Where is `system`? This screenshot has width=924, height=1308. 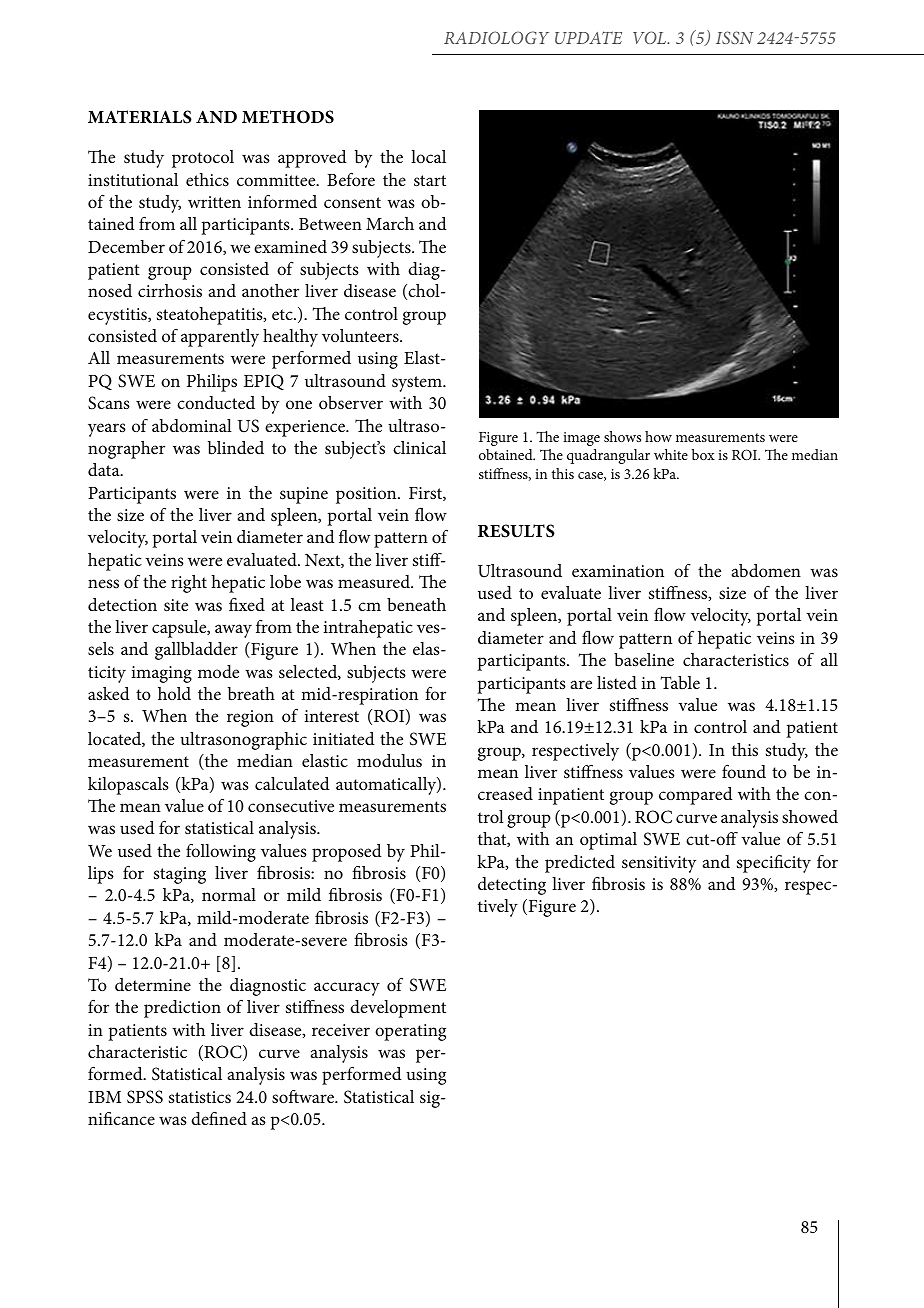
system is located at coordinates (418, 384).
